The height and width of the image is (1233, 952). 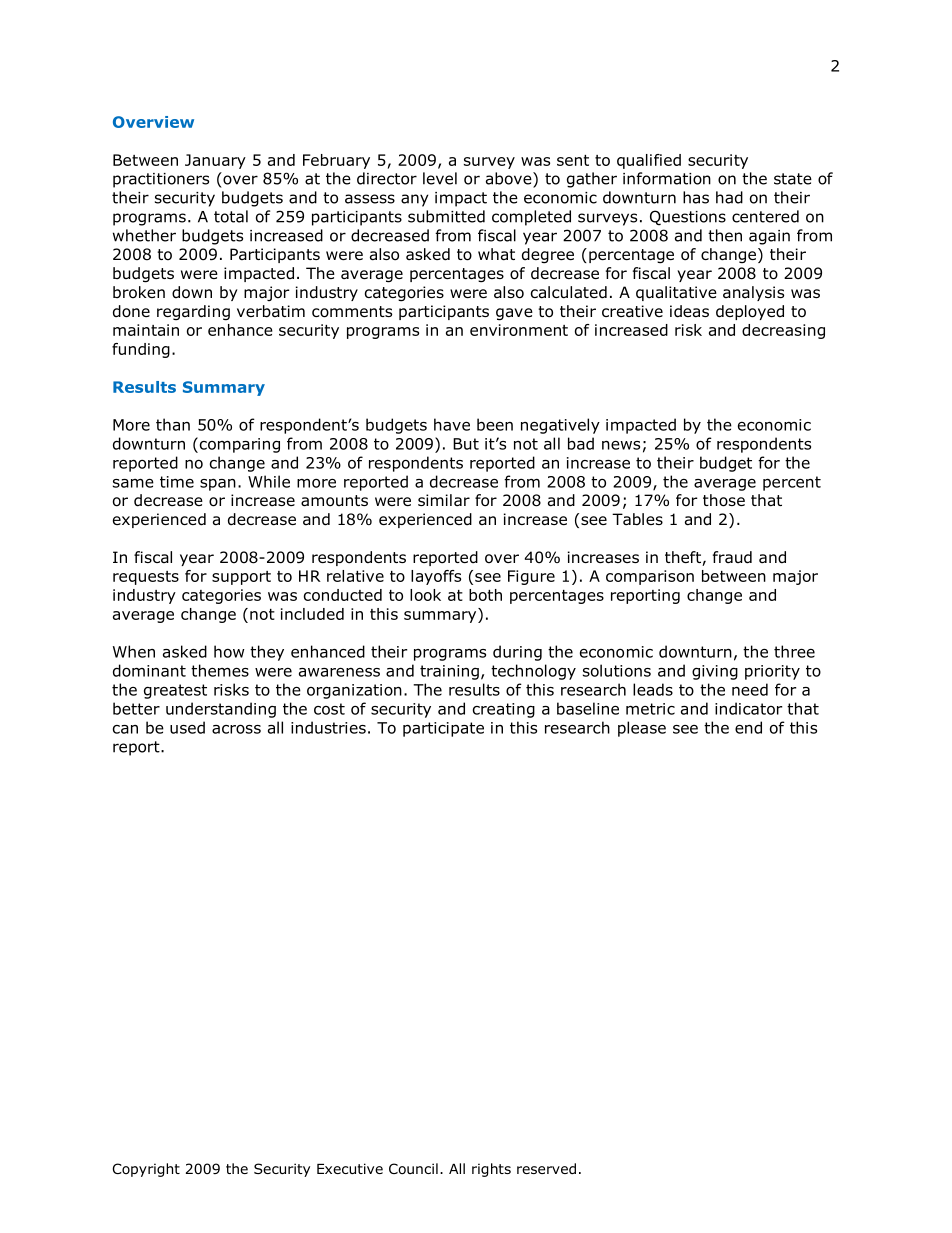 I want to click on level, so click(x=440, y=178).
